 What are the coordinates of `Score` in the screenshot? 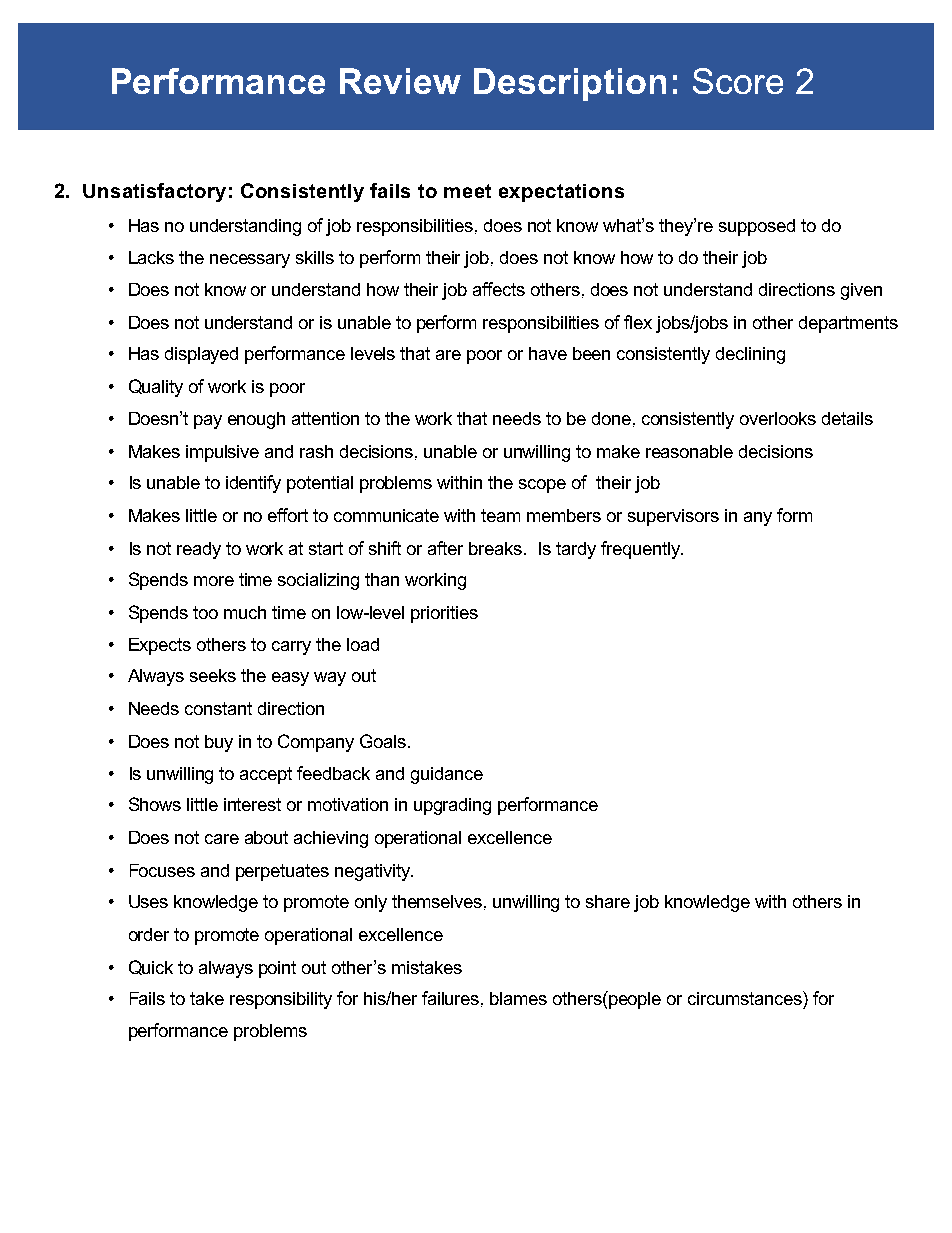 It's located at (738, 81).
